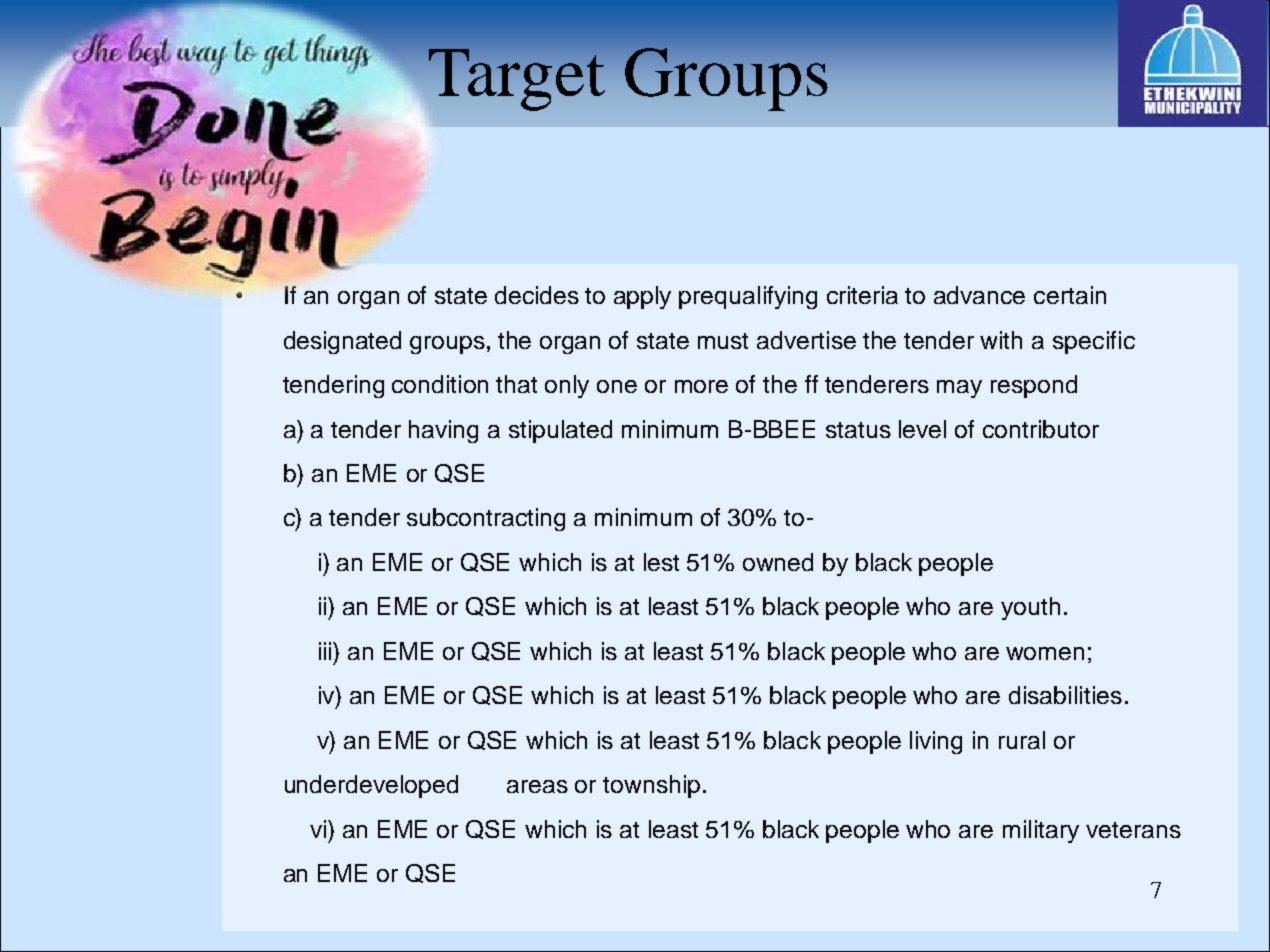 Image resolution: width=1270 pixels, height=952 pixels. Describe the element at coordinates (651, 786) in the image. I see `township` at that location.
